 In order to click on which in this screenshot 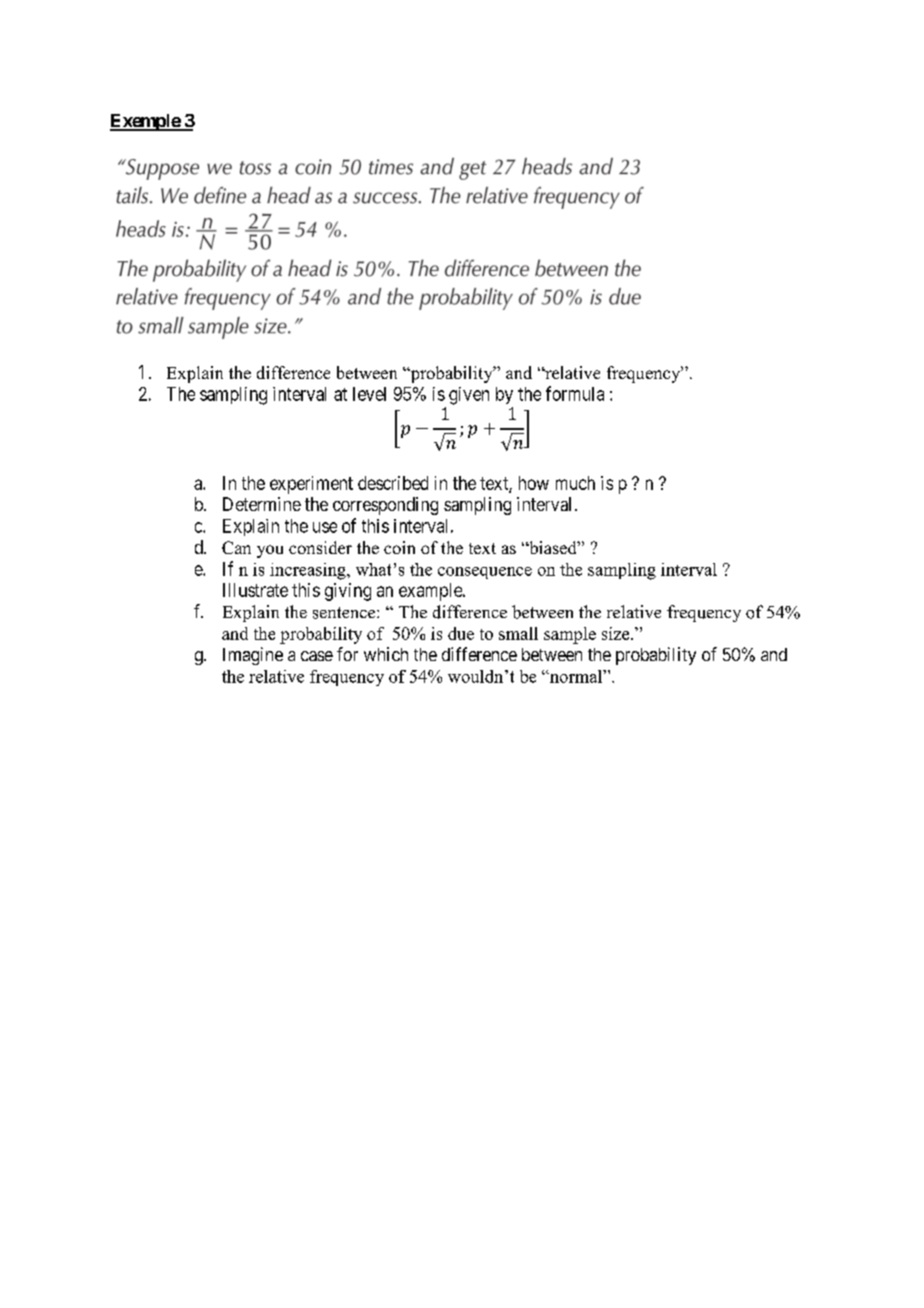, I will do `click(386, 654)`.
